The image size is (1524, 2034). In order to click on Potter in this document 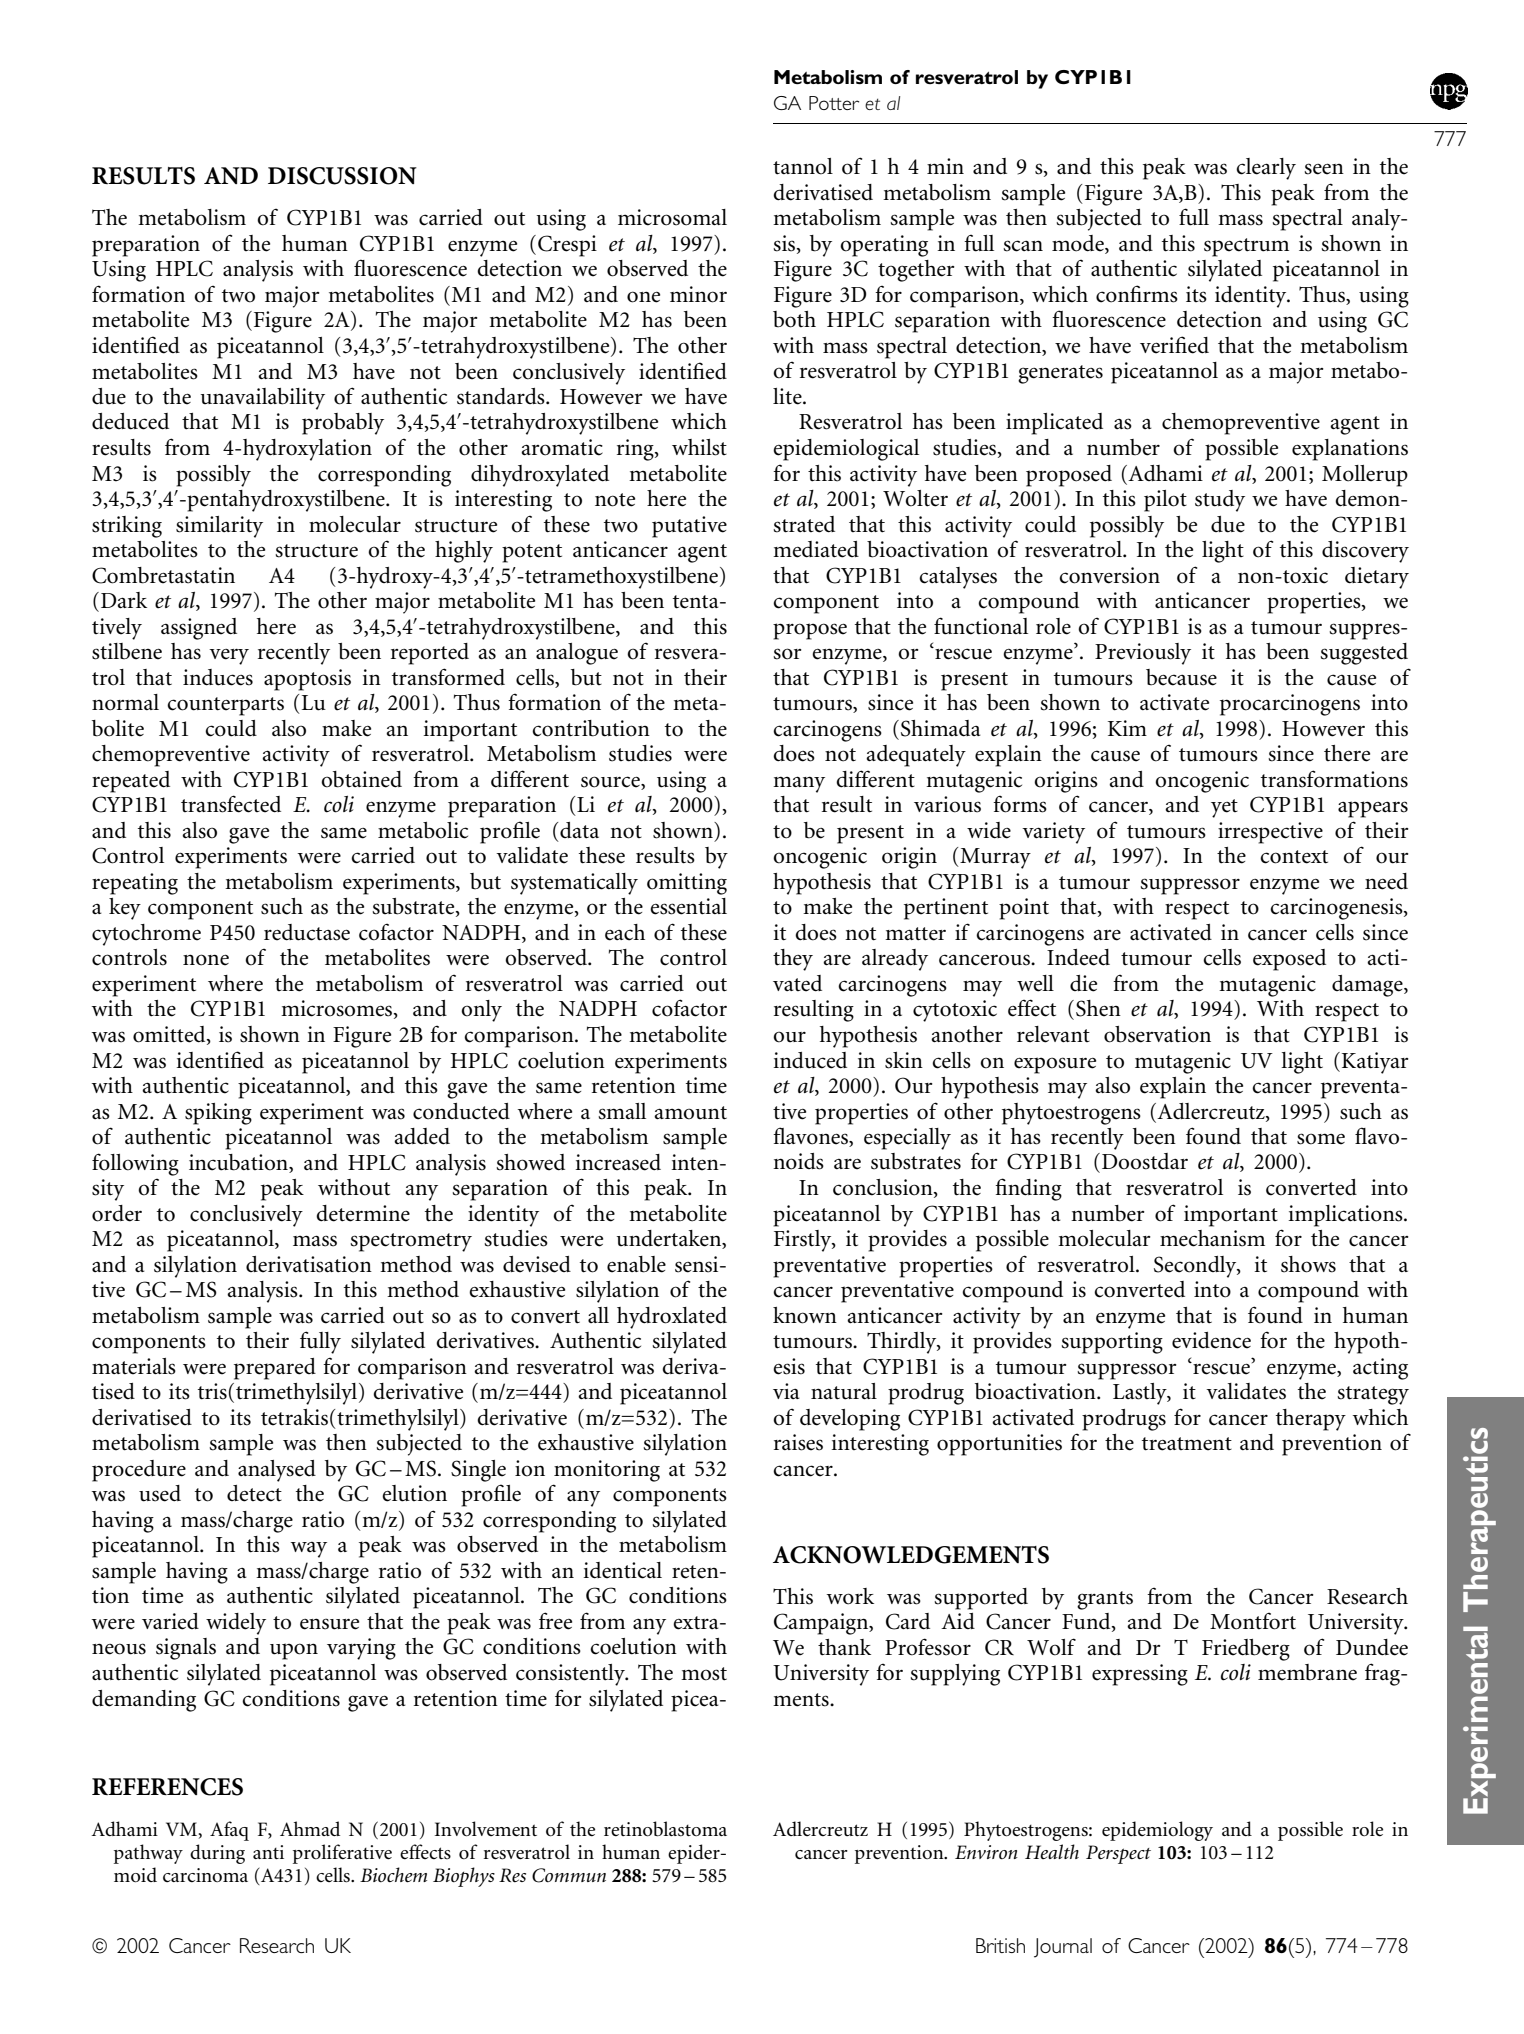, I will do `click(834, 103)`.
